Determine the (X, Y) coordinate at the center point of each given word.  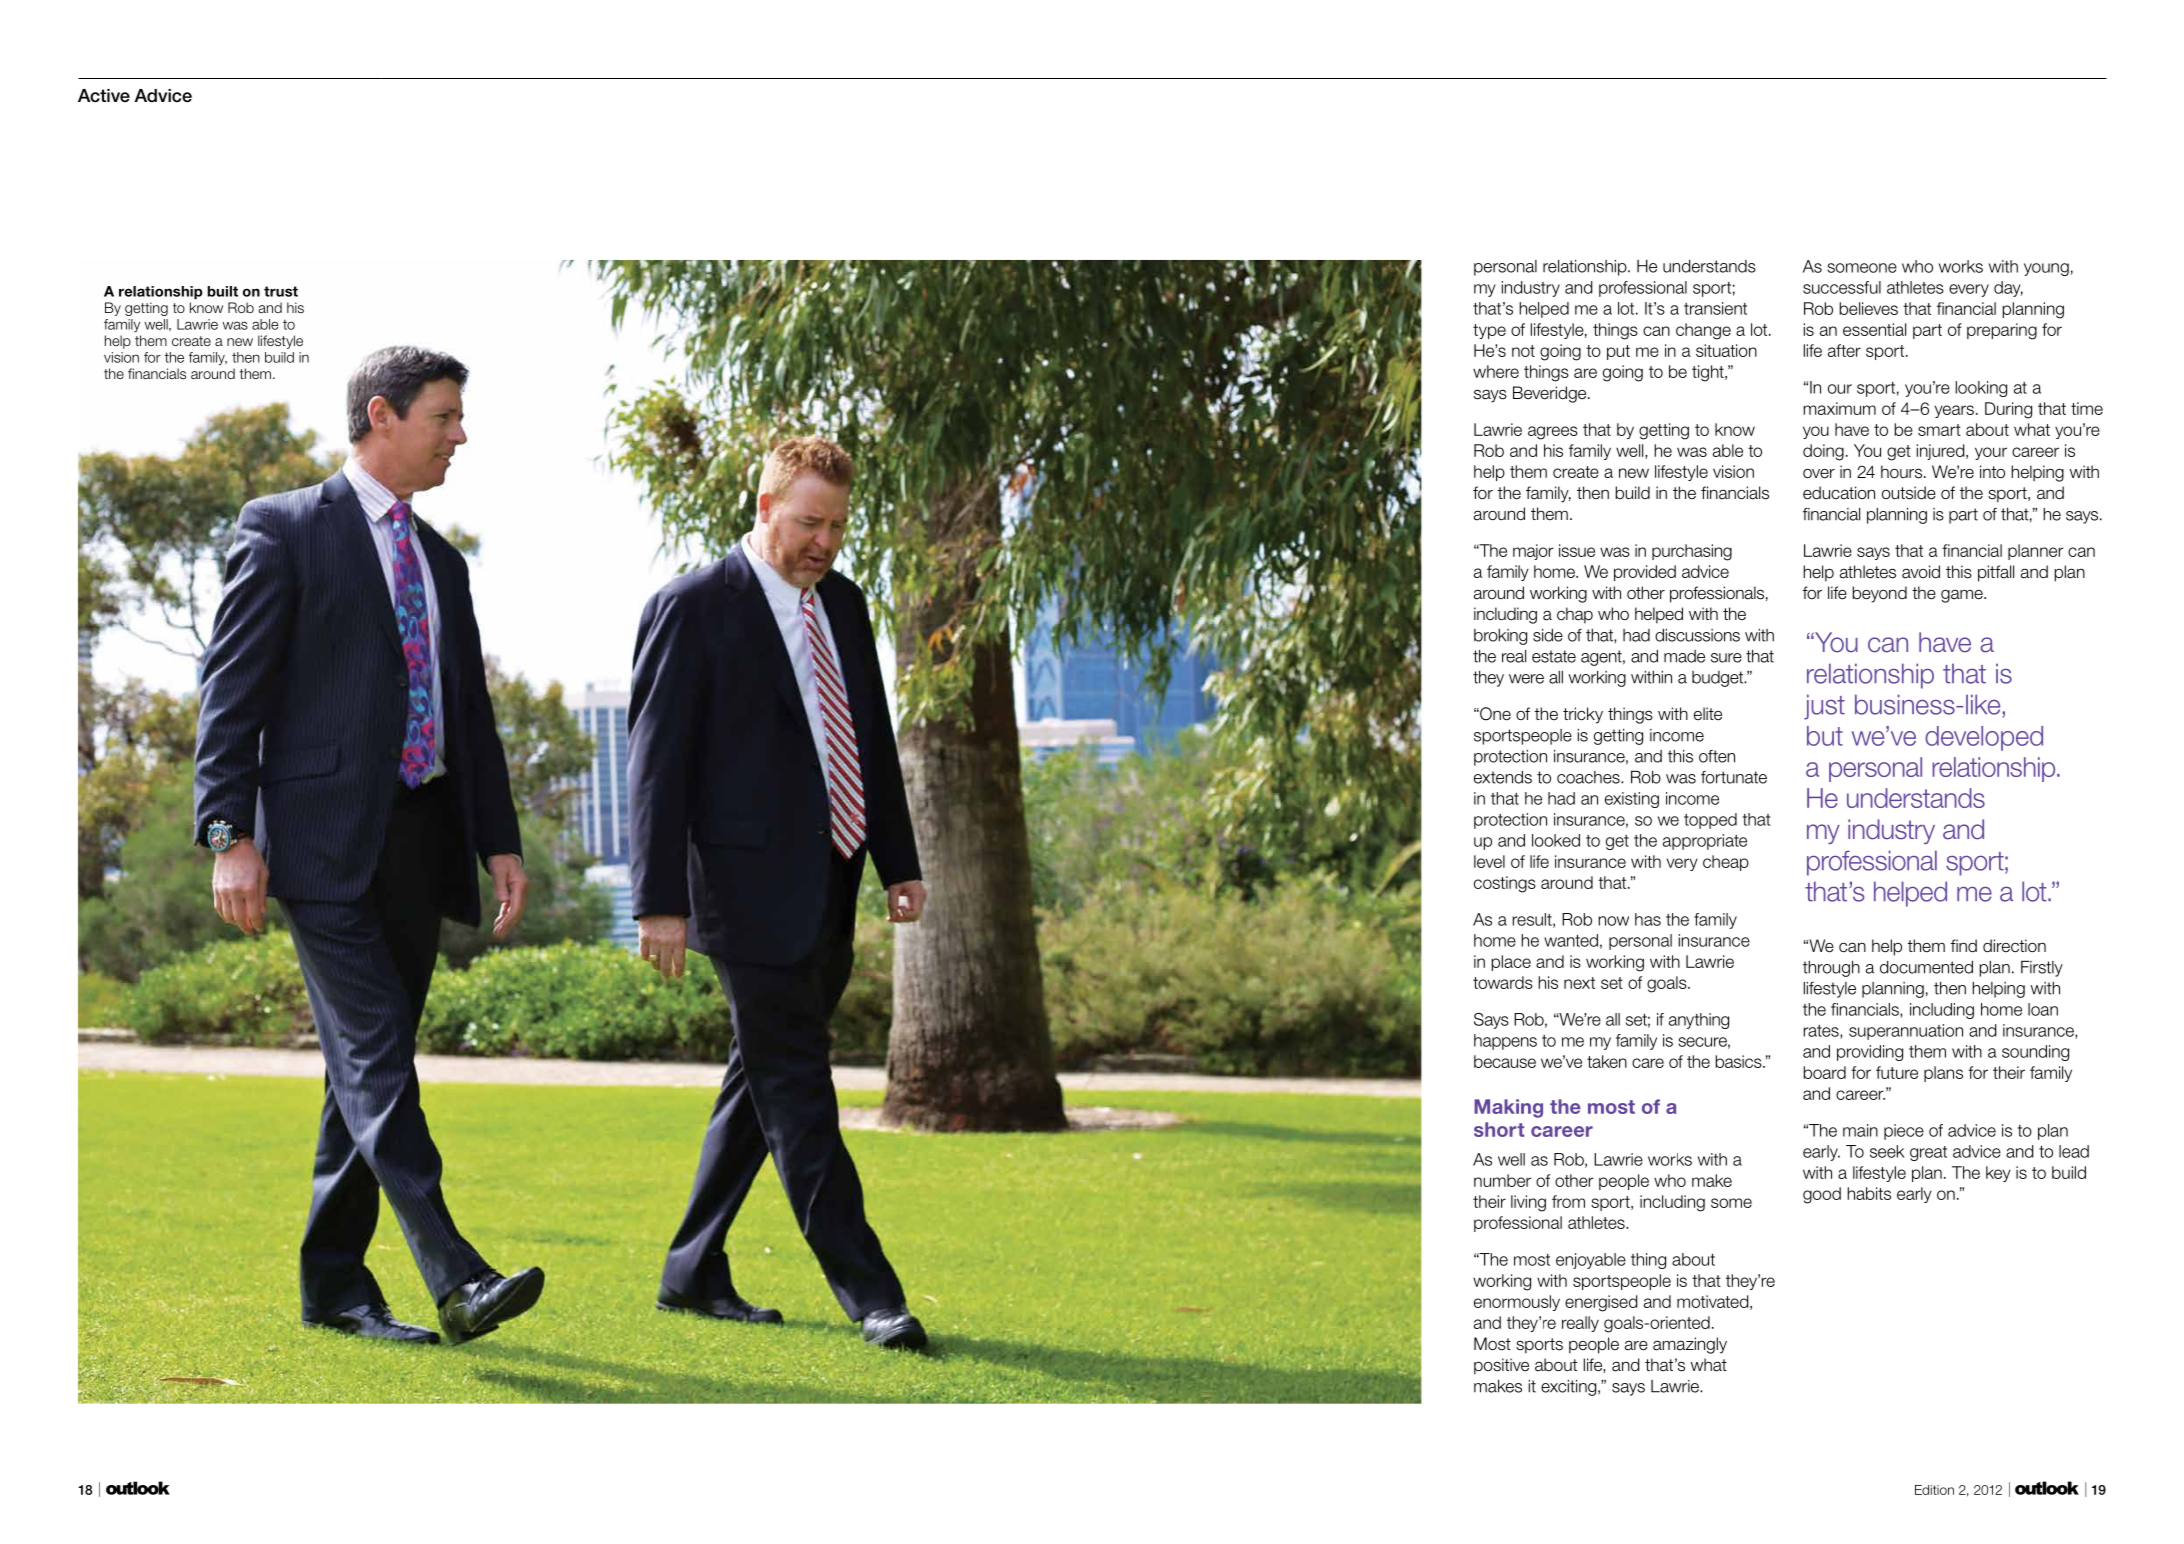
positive (1501, 1366)
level (1489, 861)
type (1489, 331)
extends (1503, 777)
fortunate (1734, 777)
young (2046, 269)
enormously (1517, 1303)
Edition (1934, 1490)
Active (104, 96)
